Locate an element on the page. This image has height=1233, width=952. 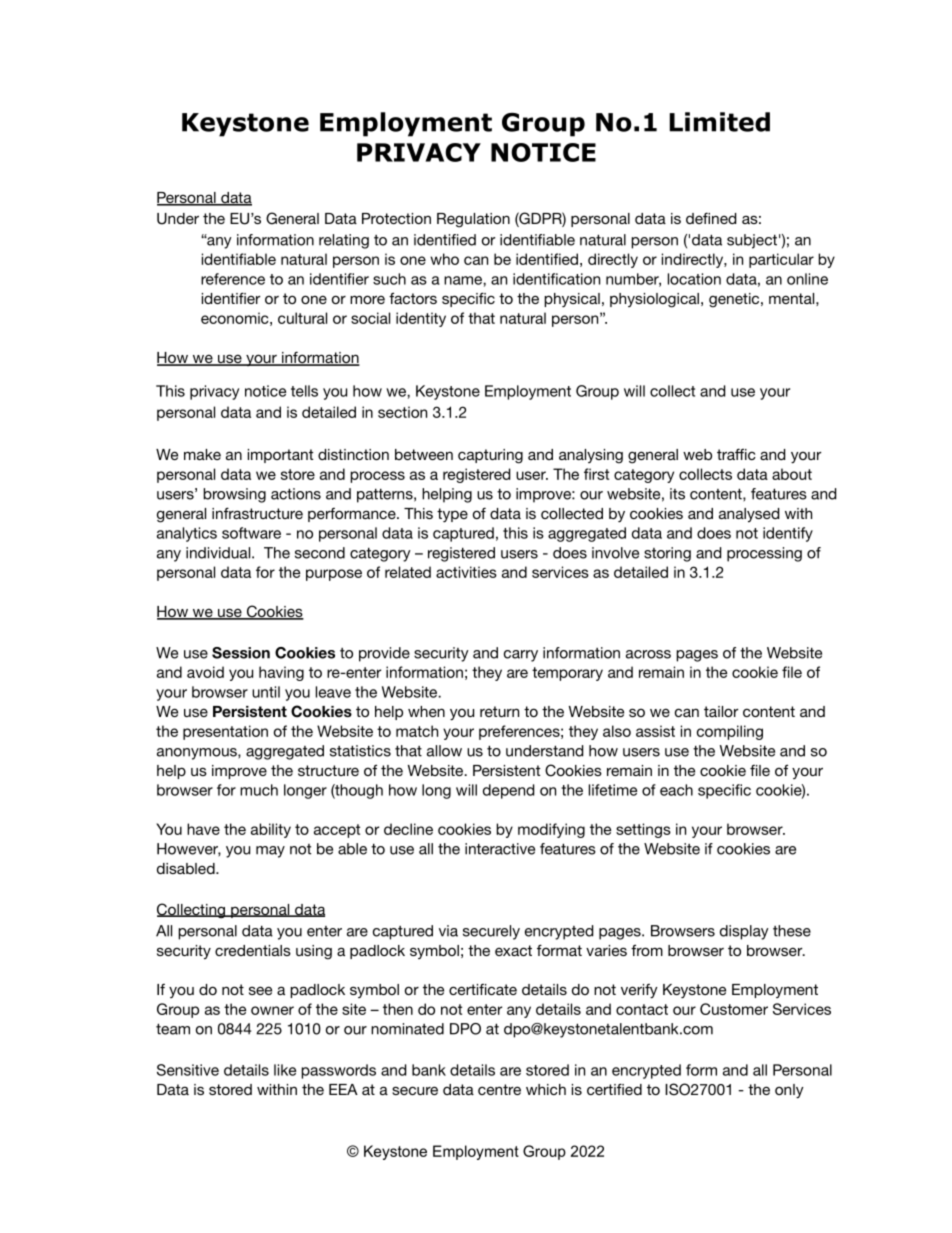
Limited is located at coordinates (720, 122).
